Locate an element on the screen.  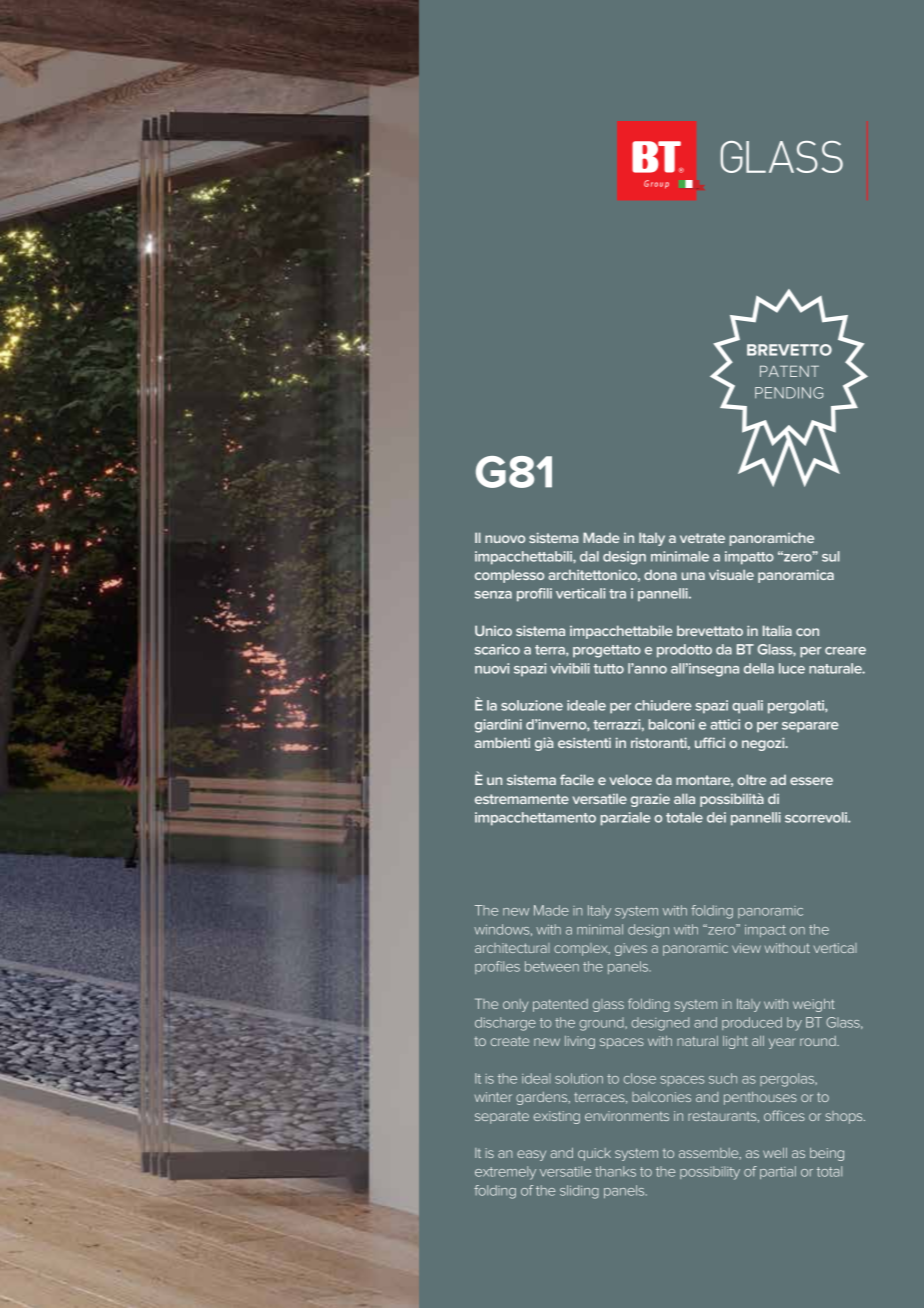
essere is located at coordinates (811, 781).
